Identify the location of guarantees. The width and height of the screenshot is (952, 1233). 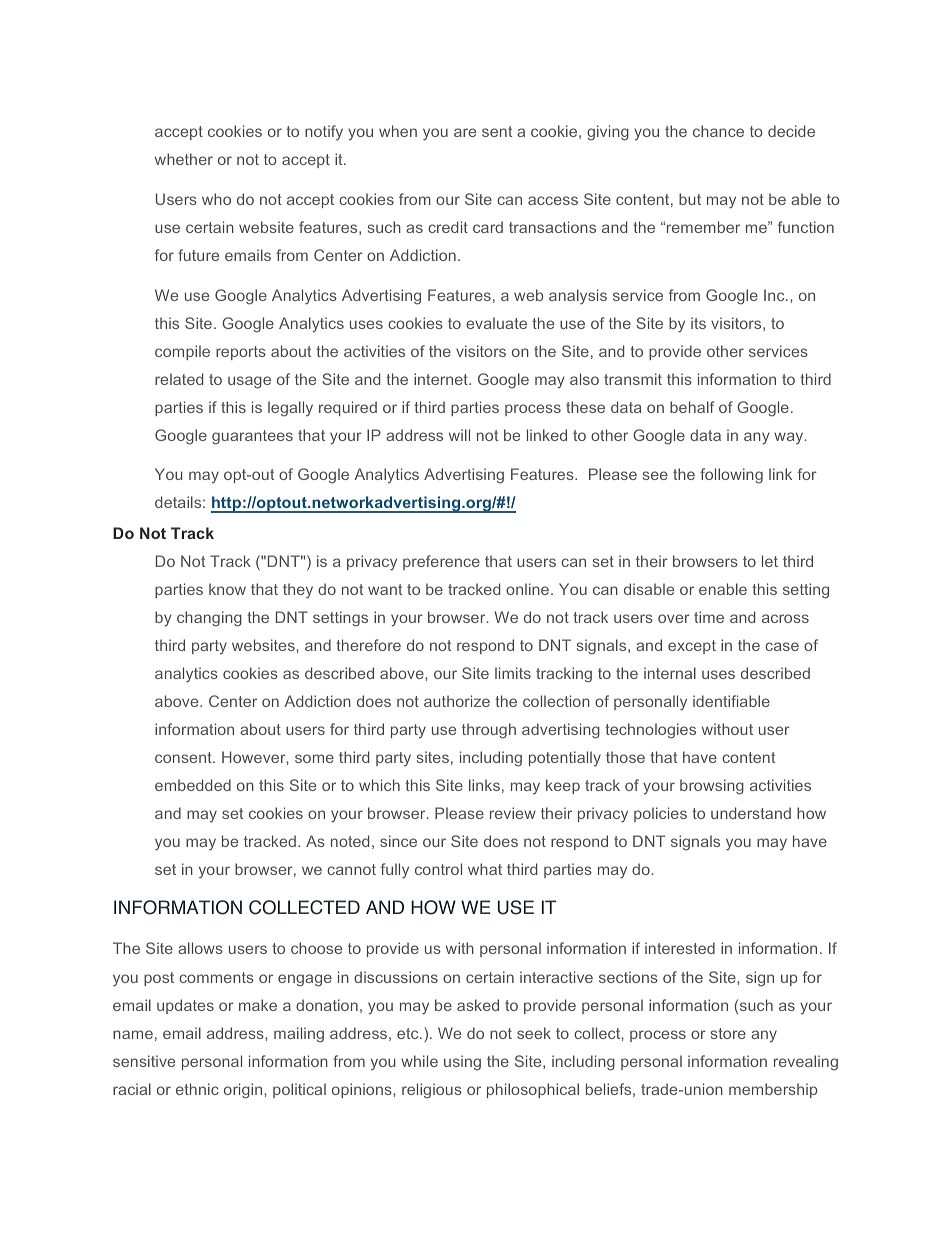
(252, 437).
